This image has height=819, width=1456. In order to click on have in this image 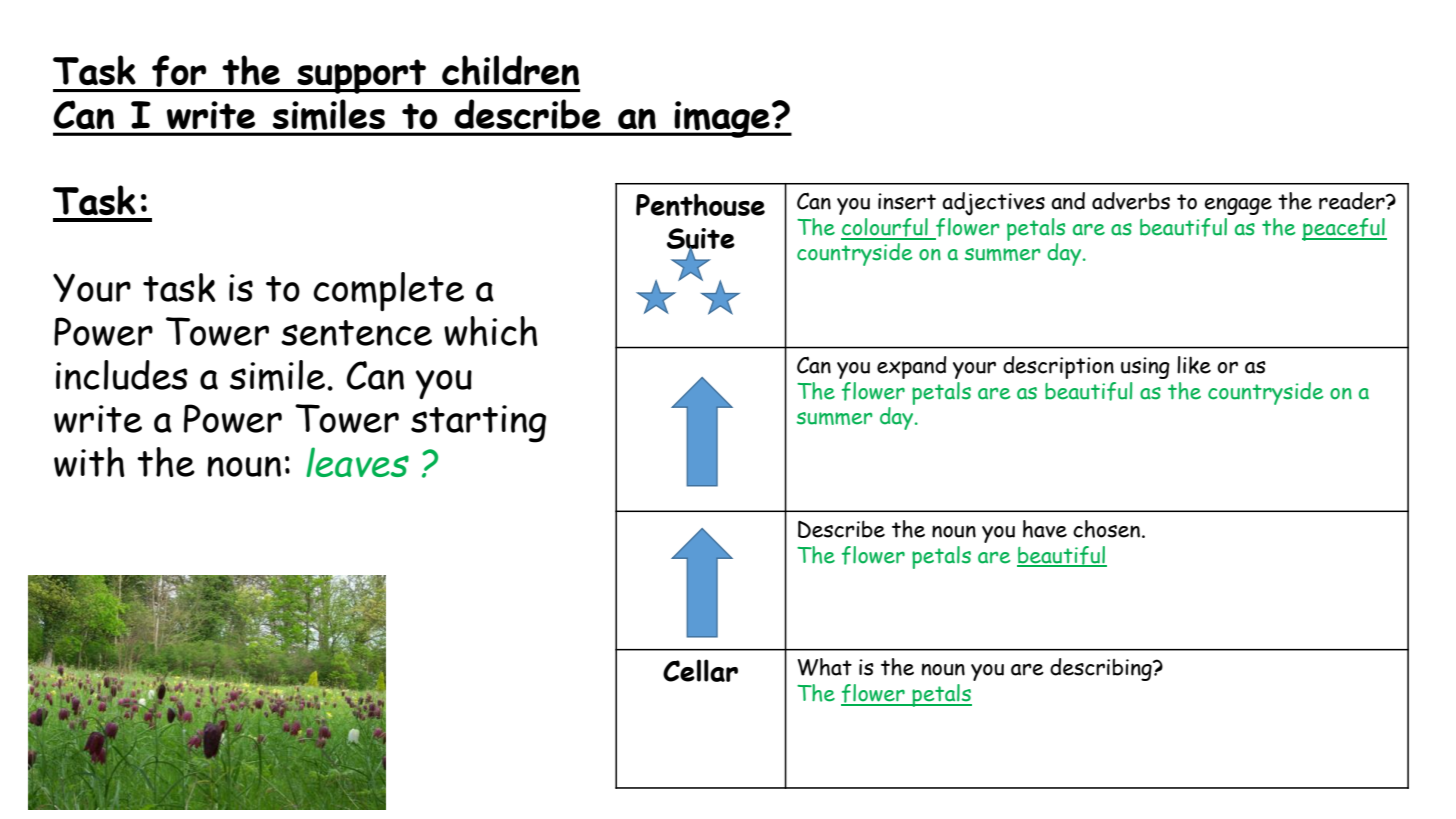, I will do `click(1045, 529)`.
